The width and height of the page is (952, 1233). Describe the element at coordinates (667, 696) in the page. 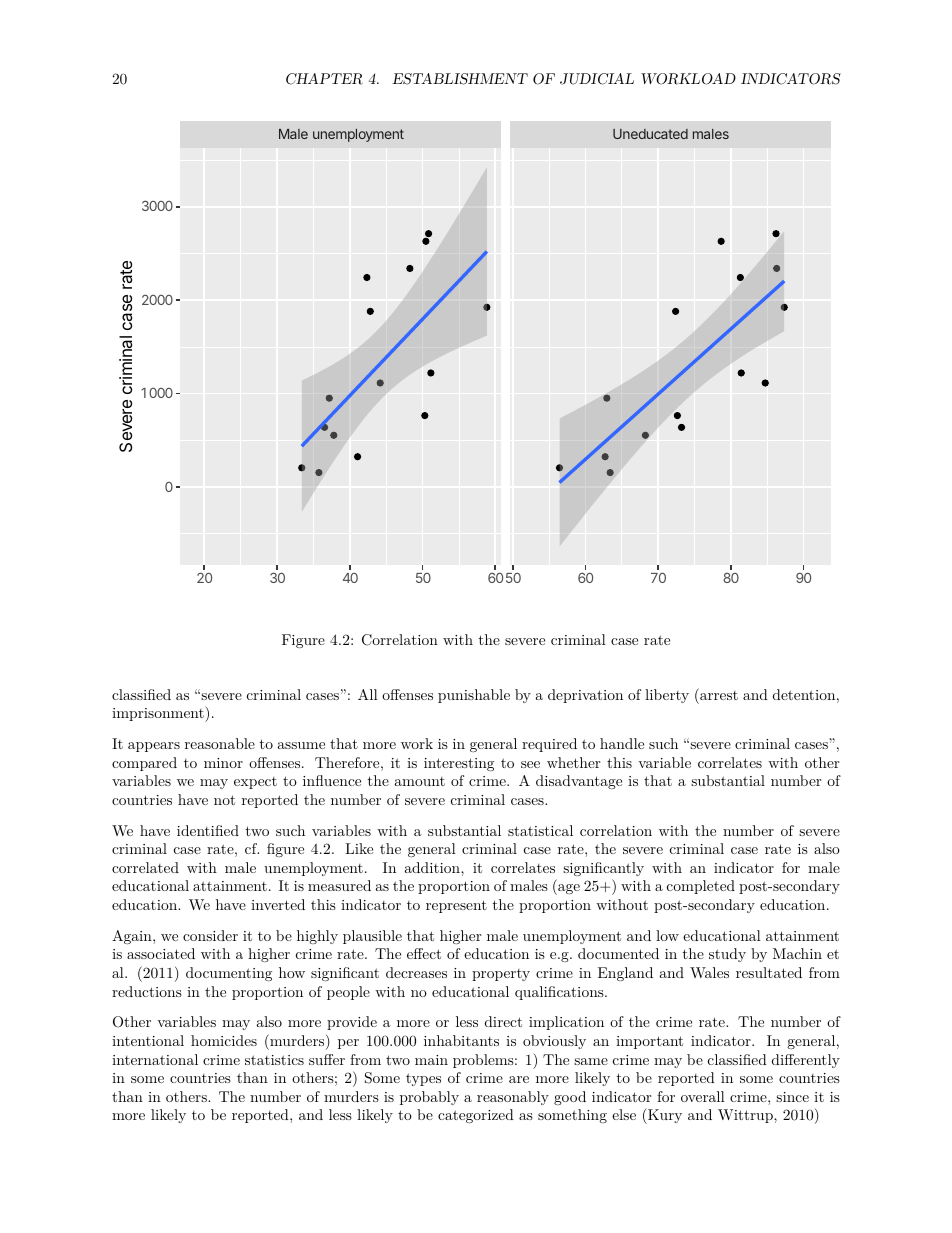

I see `liberty` at that location.
